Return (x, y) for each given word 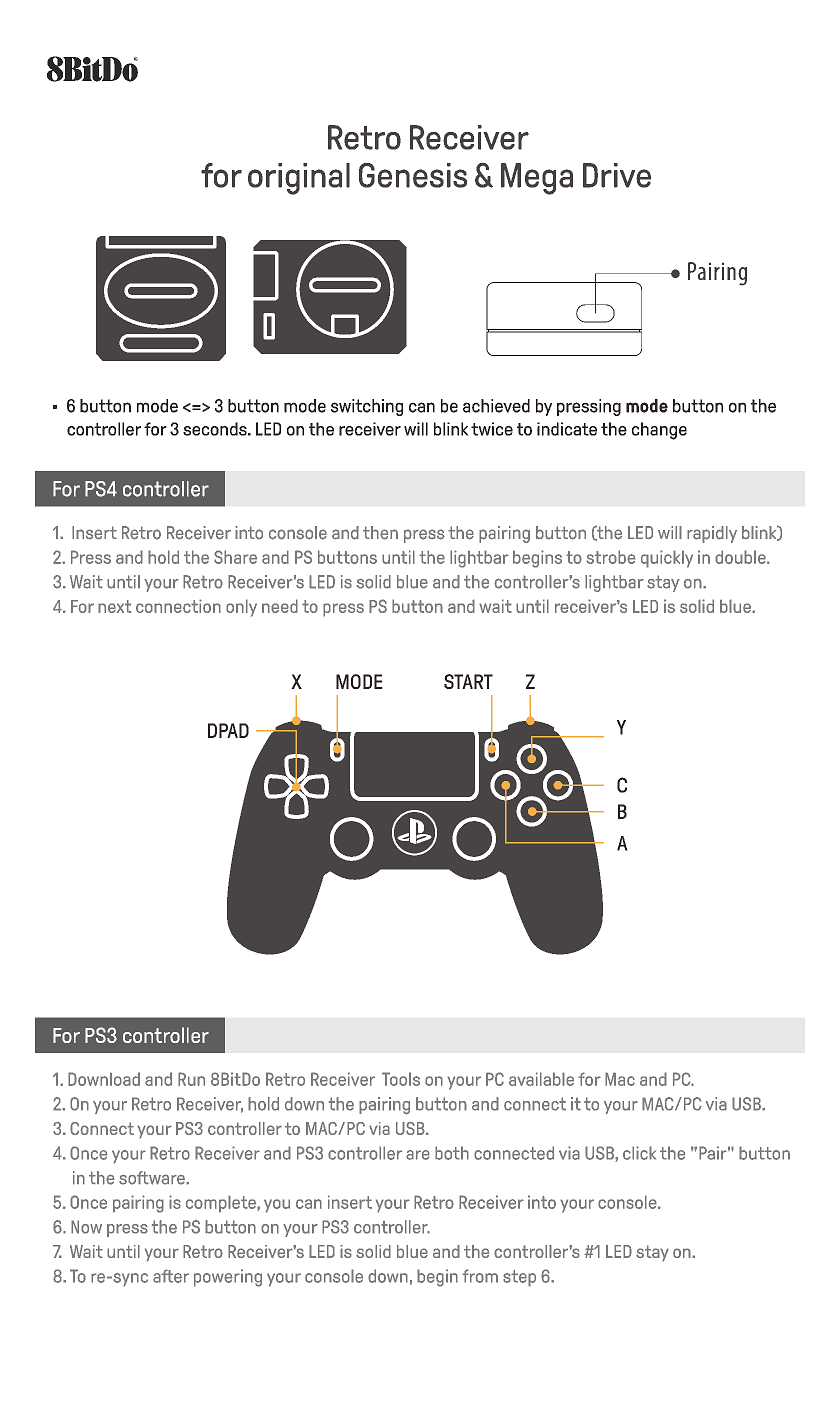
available (541, 1079)
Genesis (413, 175)
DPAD (228, 730)
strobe (611, 557)
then (380, 533)
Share (235, 557)
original (299, 179)
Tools (401, 1079)
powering (228, 1278)
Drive (617, 175)
